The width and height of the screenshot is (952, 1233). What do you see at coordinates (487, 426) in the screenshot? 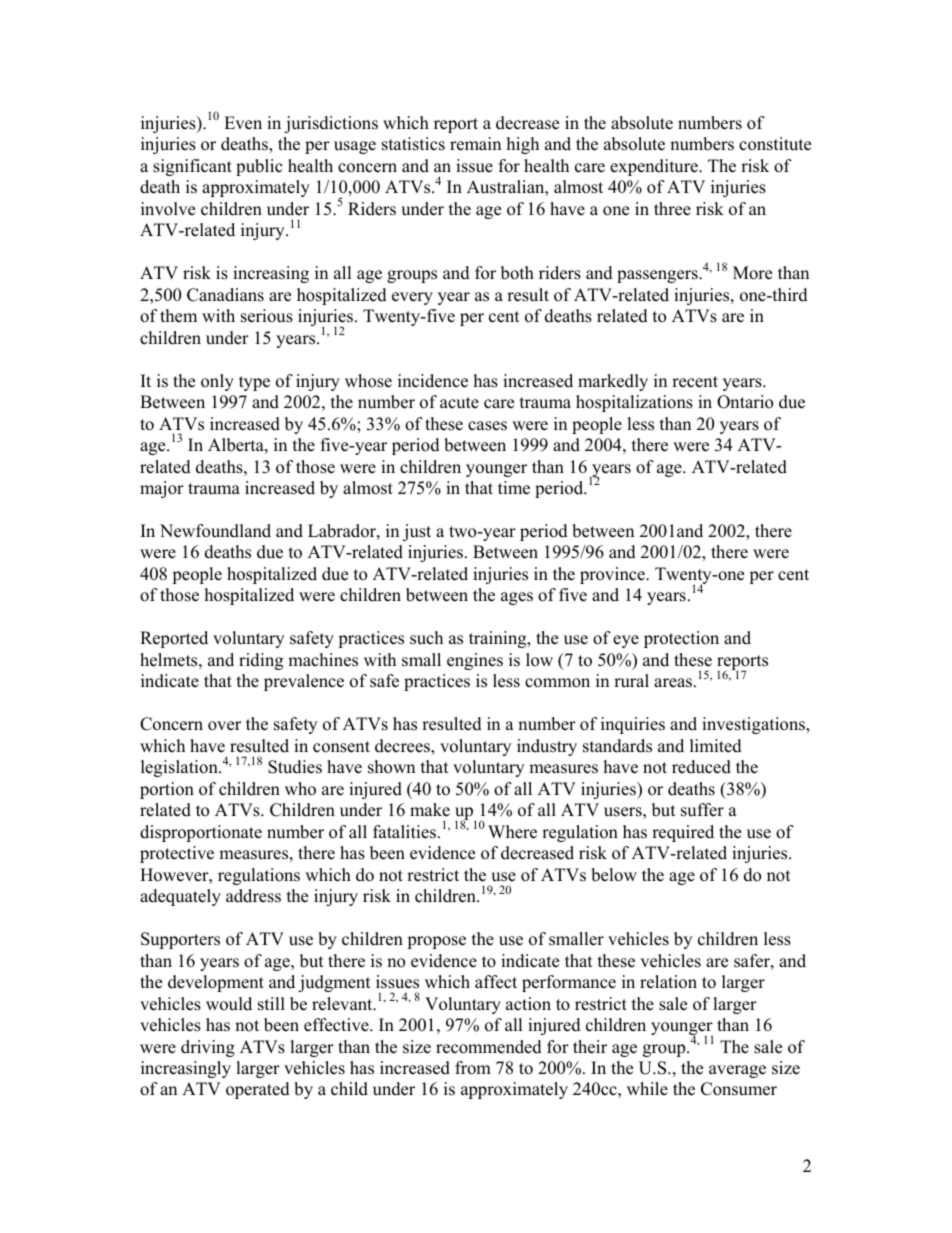
I see `cases` at bounding box center [487, 426].
